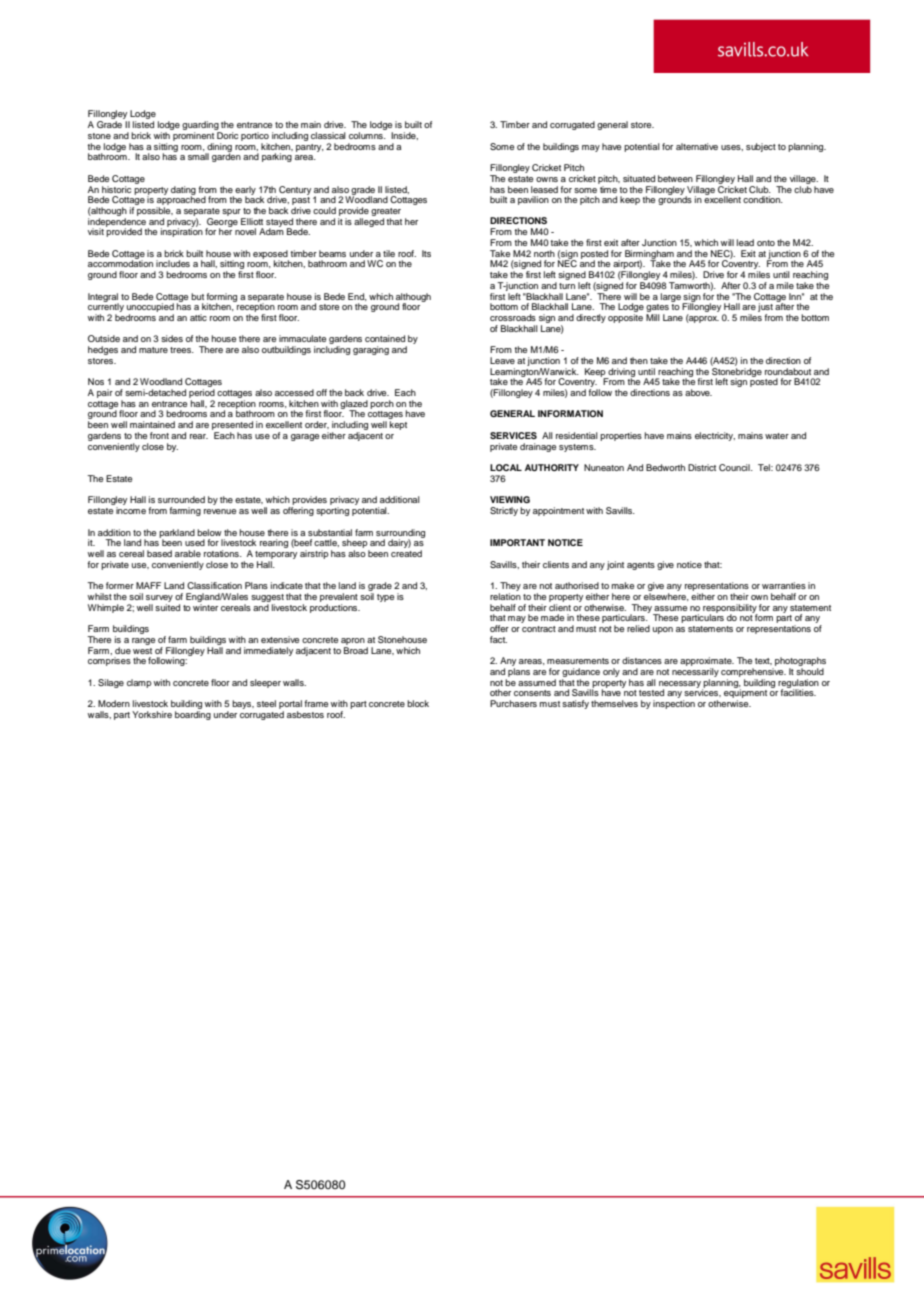  Describe the element at coordinates (188, 553) in the document. I see `arable` at that location.
